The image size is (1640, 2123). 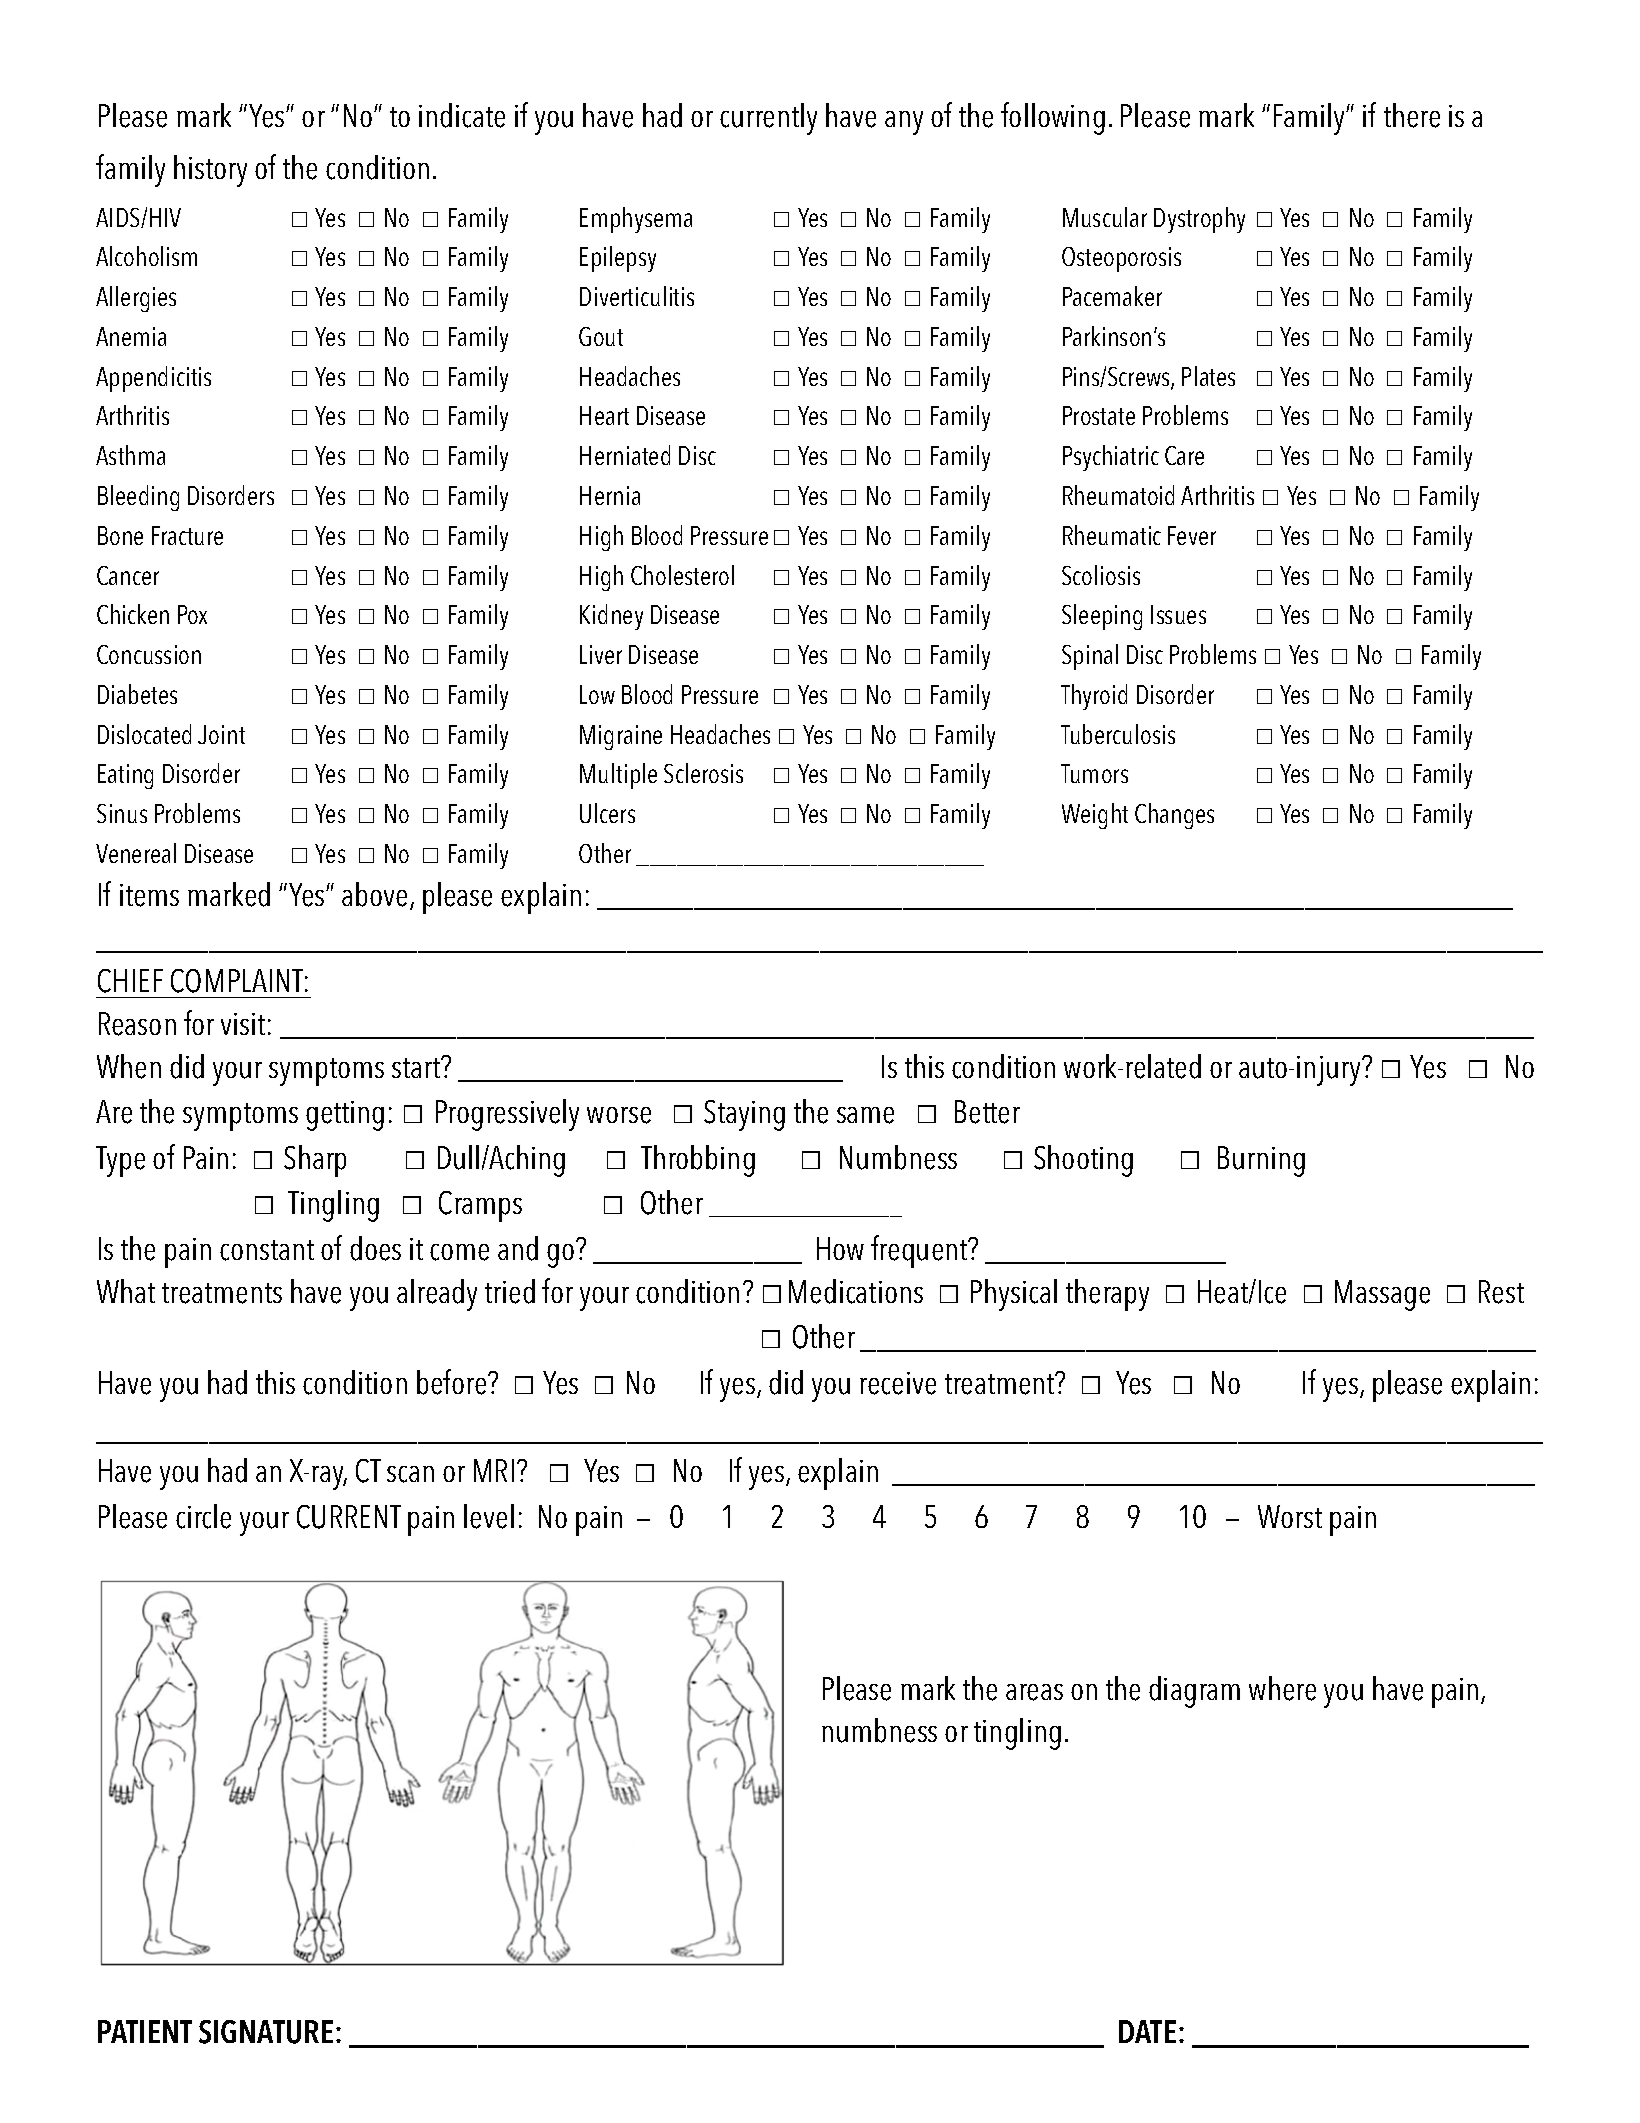 What do you see at coordinates (865, 1115) in the page?
I see `same` at bounding box center [865, 1115].
